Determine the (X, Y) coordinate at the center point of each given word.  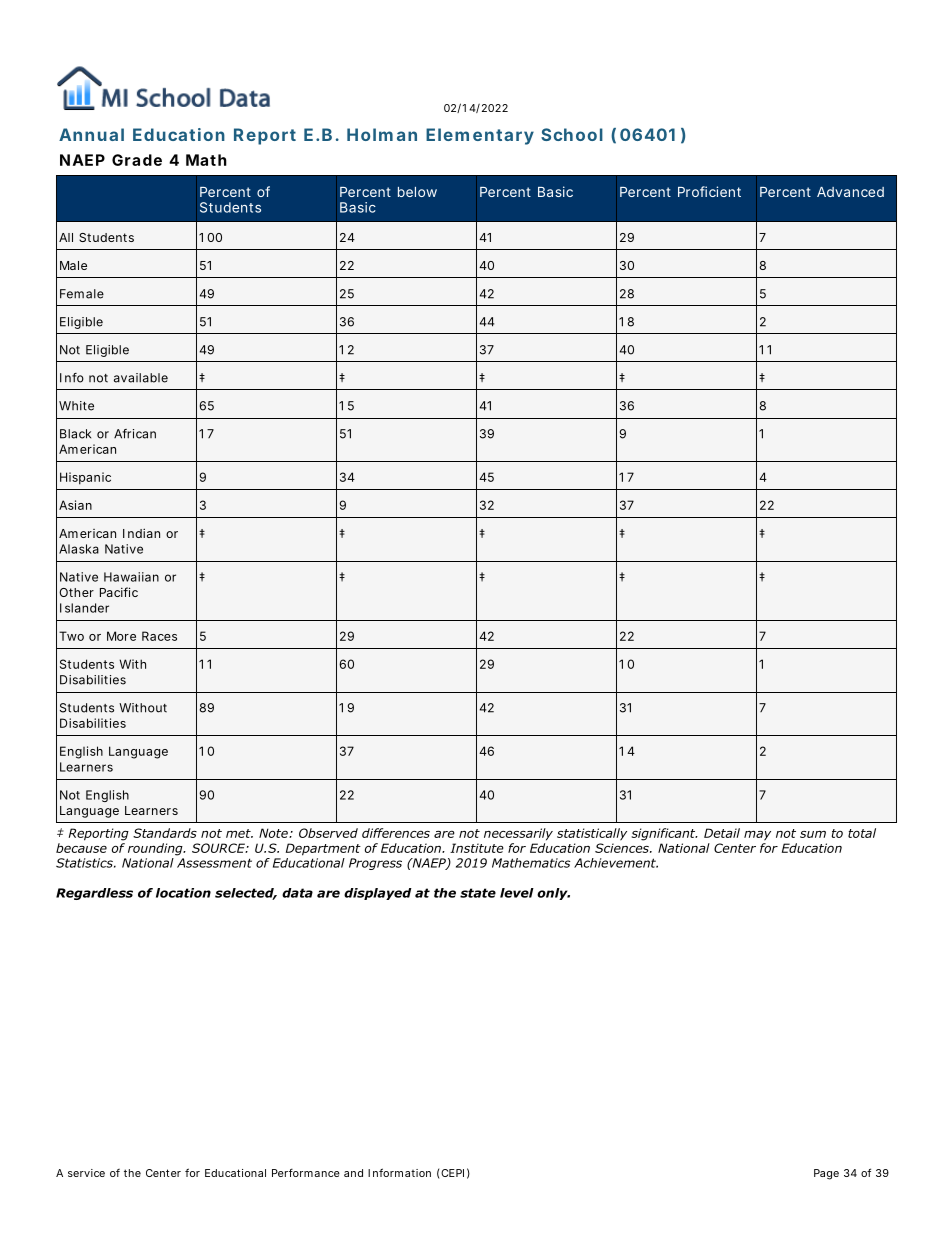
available (141, 378)
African (135, 434)
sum (813, 834)
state (478, 893)
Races (159, 636)
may (757, 835)
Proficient (709, 191)
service (86, 1173)
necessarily (518, 834)
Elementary (480, 136)
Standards (165, 833)
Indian (141, 533)
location (183, 893)
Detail (722, 833)
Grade (137, 160)
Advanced (850, 192)
